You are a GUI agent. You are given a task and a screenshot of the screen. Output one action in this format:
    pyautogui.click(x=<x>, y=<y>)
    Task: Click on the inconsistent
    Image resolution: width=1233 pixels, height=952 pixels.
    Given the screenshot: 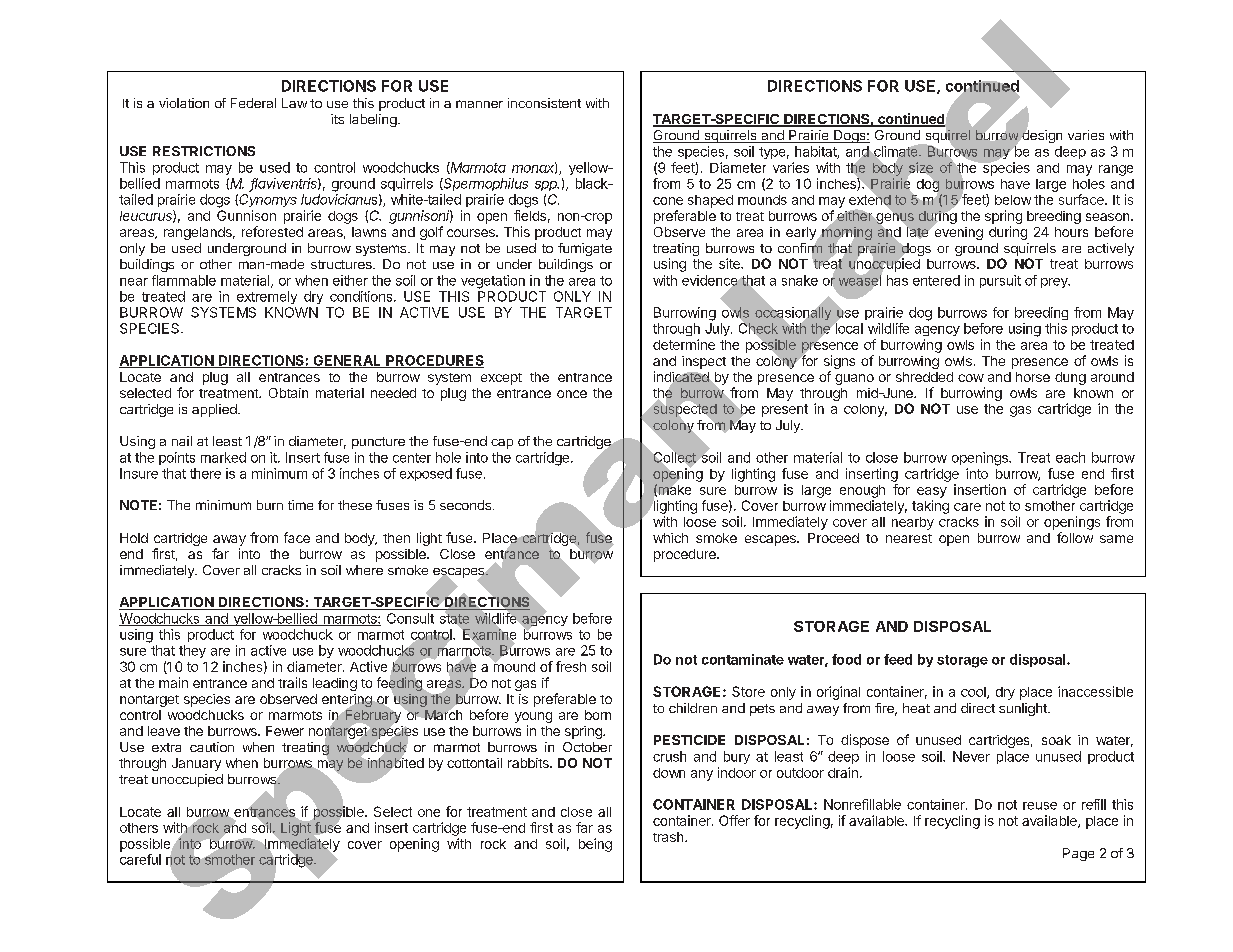 What is the action you would take?
    pyautogui.click(x=544, y=103)
